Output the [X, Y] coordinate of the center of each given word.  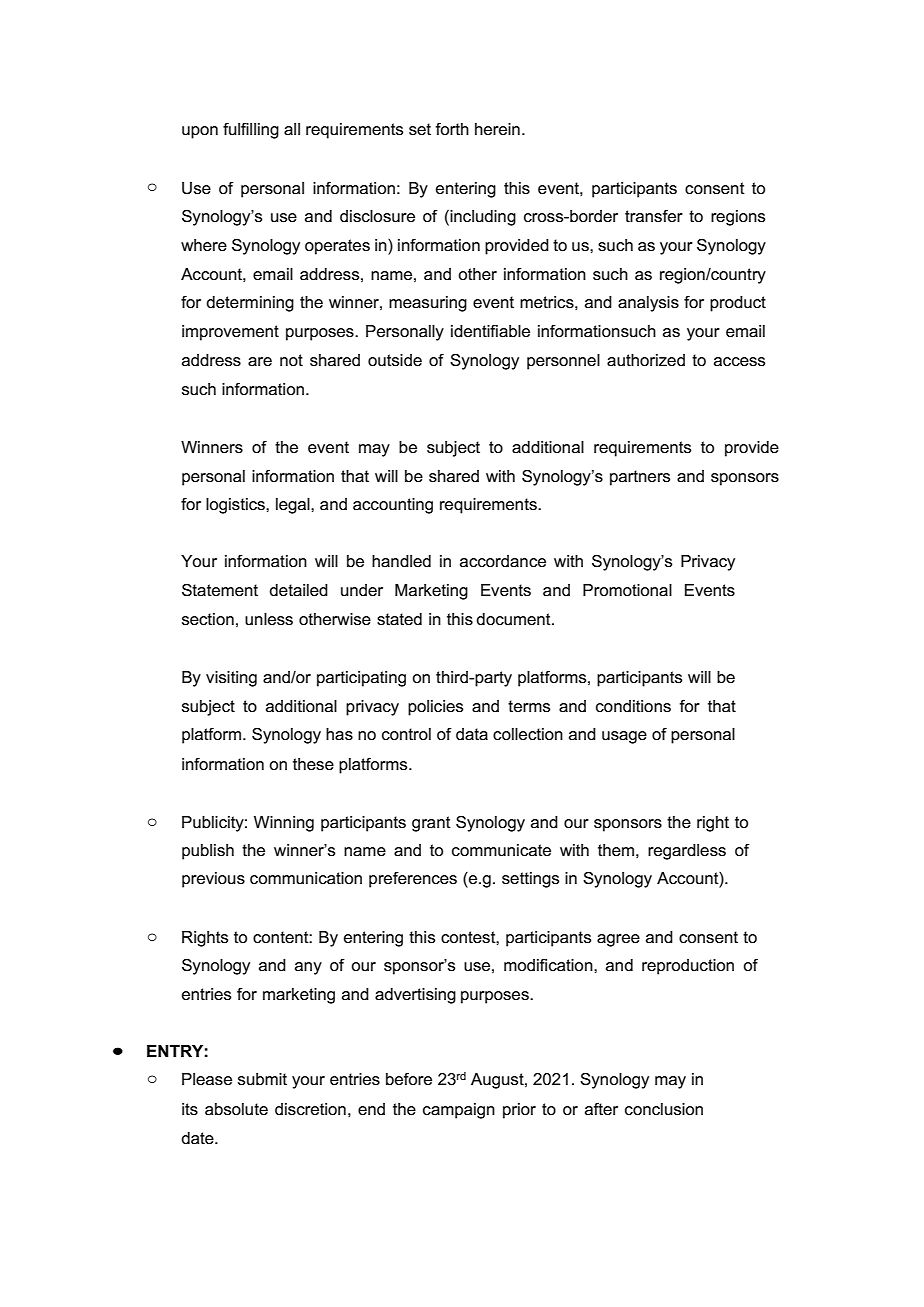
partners [640, 478]
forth [452, 128]
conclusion [664, 1109]
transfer [654, 216]
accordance [503, 561]
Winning [284, 824]
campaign [459, 1111]
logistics [236, 506]
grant [431, 824]
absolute [236, 1109]
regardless [687, 852]
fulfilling [251, 130]
